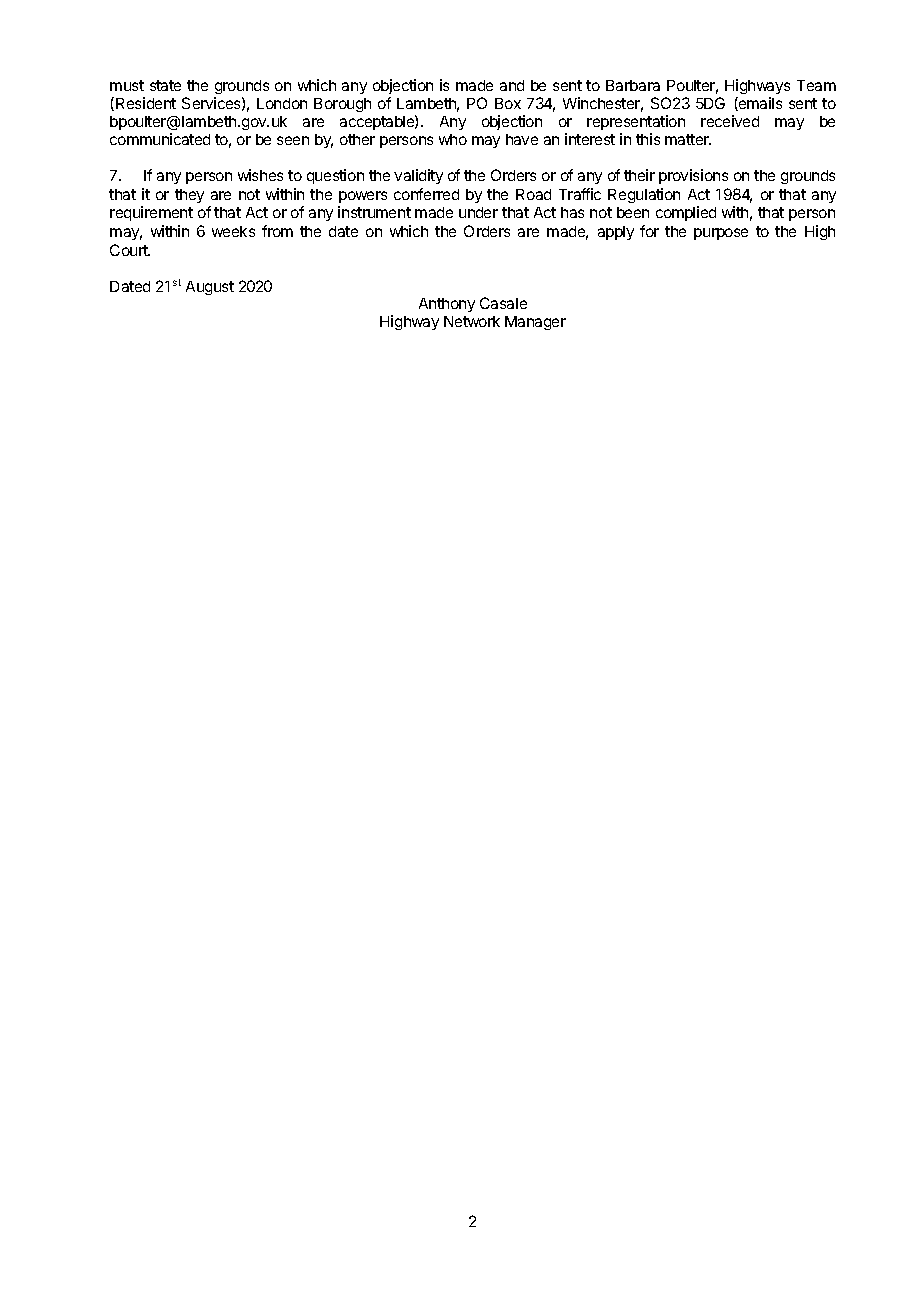 The image size is (924, 1308). I want to click on and, so click(512, 85).
